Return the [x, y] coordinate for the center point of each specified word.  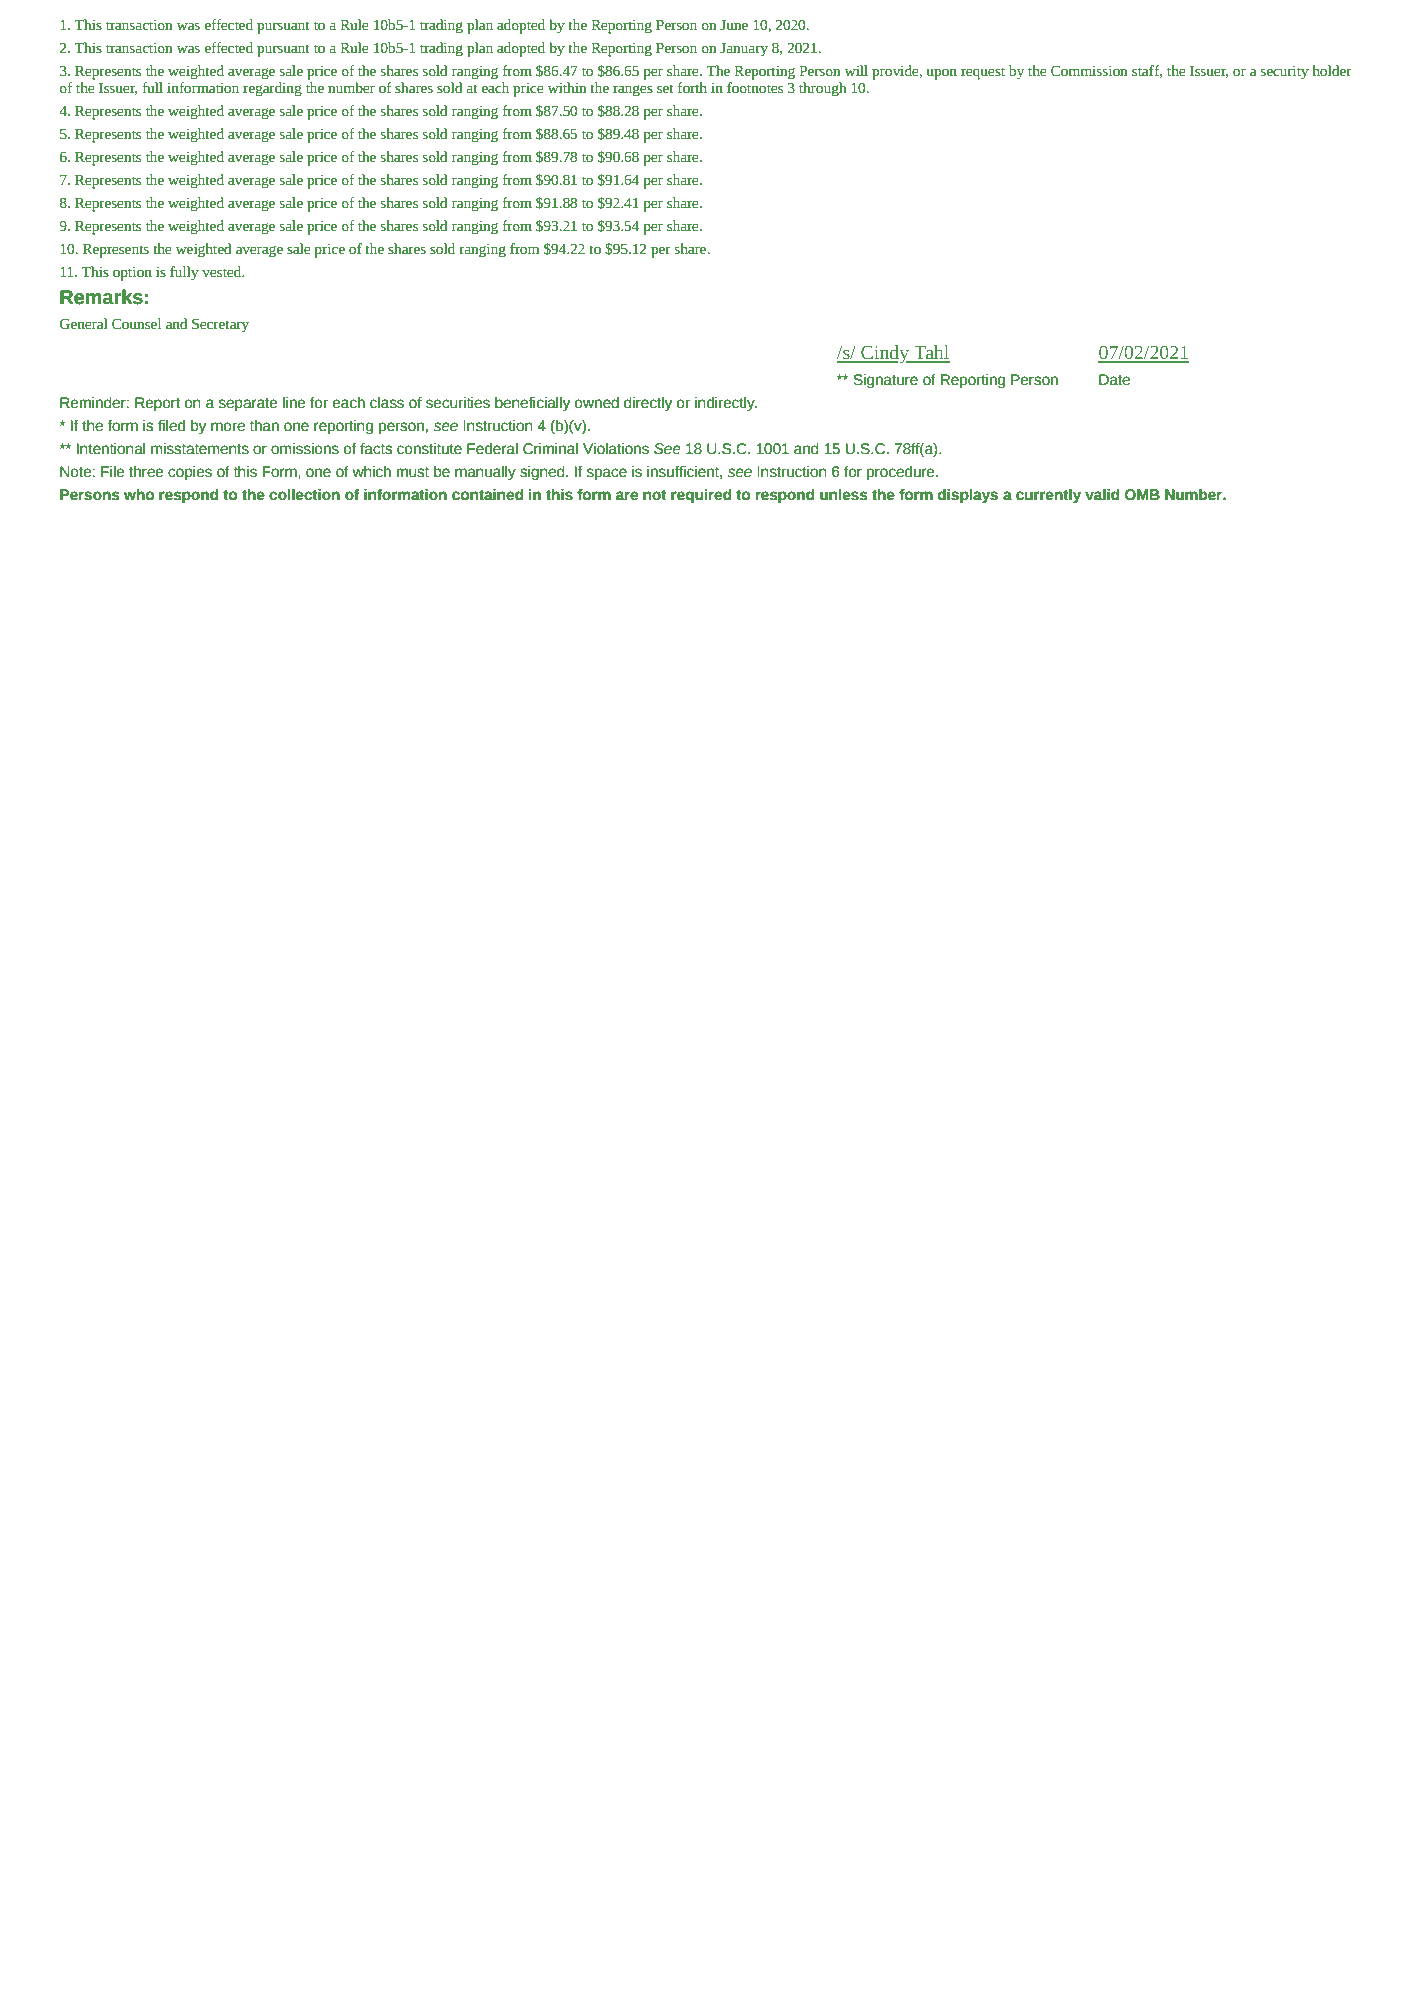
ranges [633, 91]
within [567, 87]
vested [223, 272]
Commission [1089, 71]
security [1285, 73]
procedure [902, 473]
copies [190, 473]
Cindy [885, 354]
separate [248, 404]
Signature [886, 381]
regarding [272, 89]
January [744, 50]
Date [1114, 380]
